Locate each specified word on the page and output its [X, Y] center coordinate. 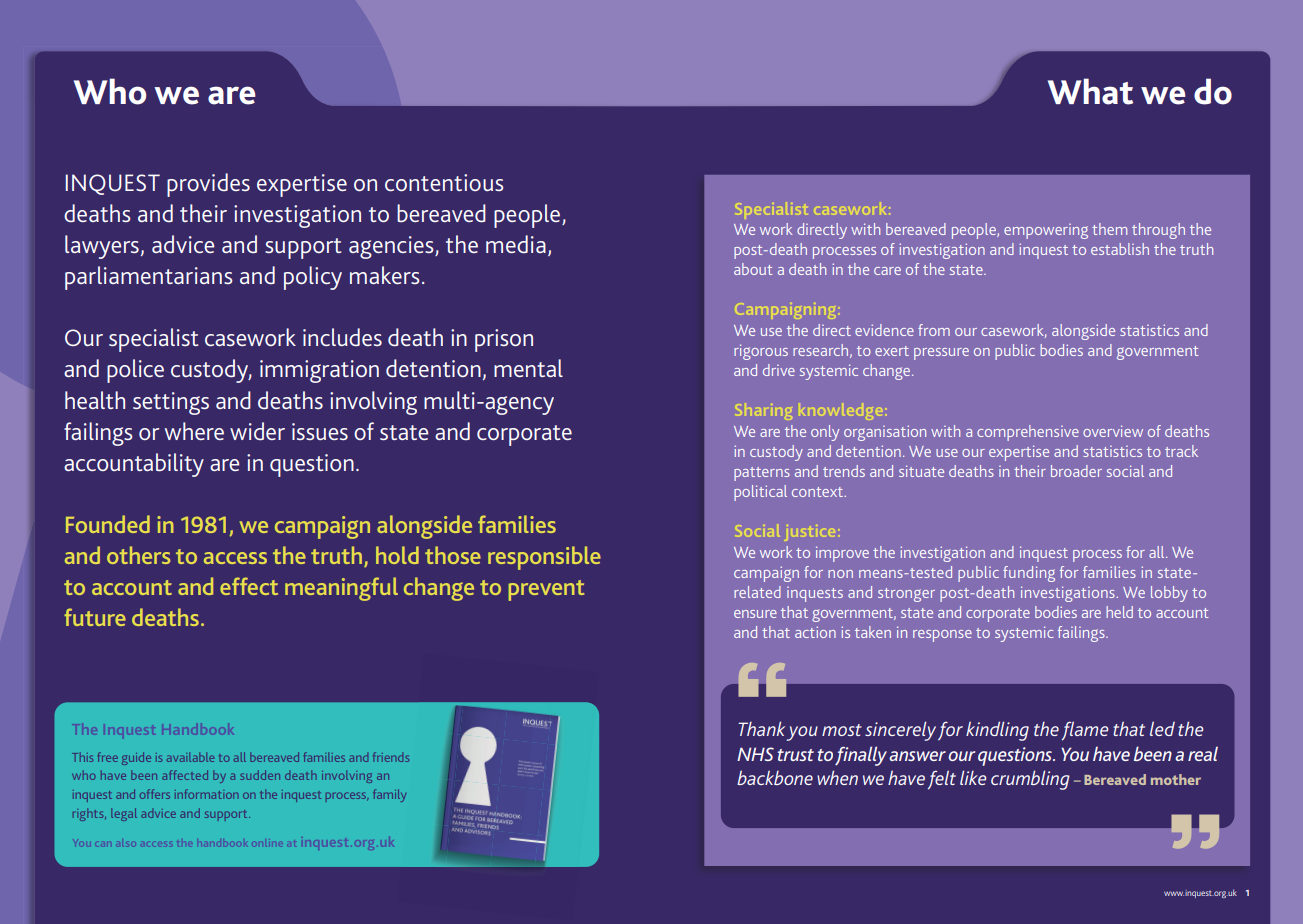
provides [208, 185]
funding [1029, 574]
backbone [775, 777]
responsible [544, 558]
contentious [444, 182]
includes [342, 337]
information [206, 794]
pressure [941, 354]
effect [249, 586]
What [1090, 91]
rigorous [761, 352]
